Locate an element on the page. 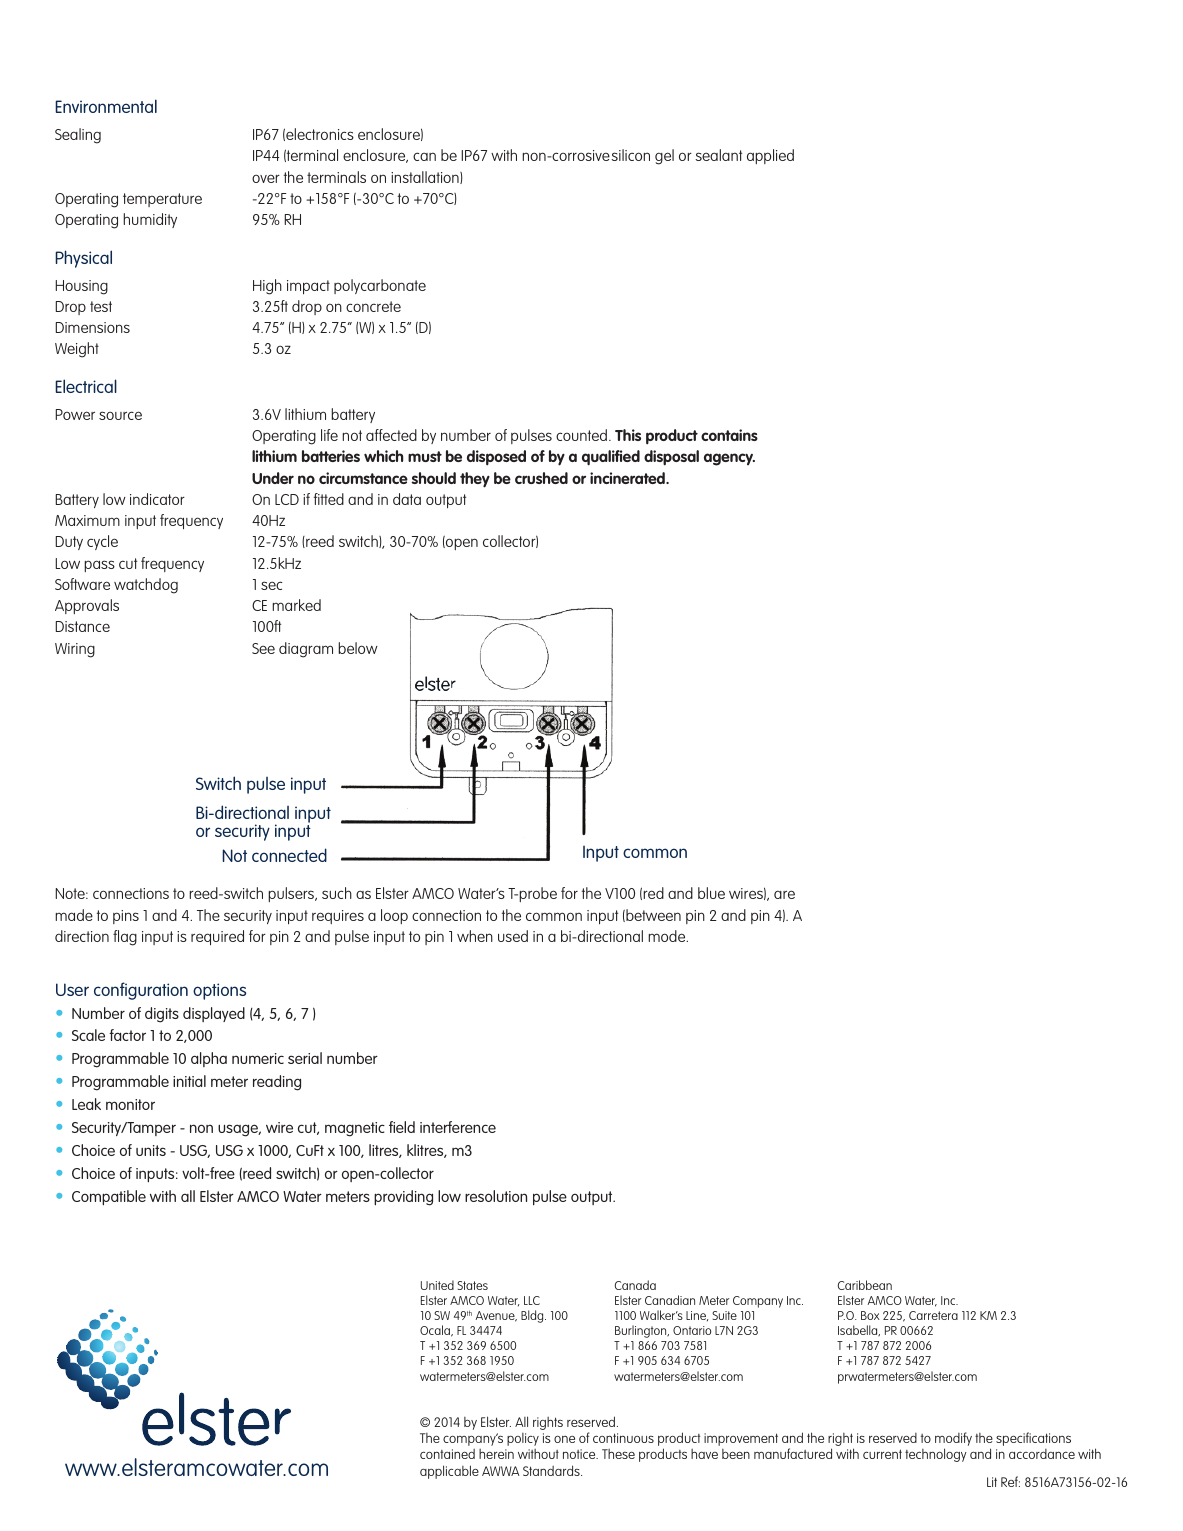 This document has width=1183, height=1531. one is located at coordinates (564, 1439).
